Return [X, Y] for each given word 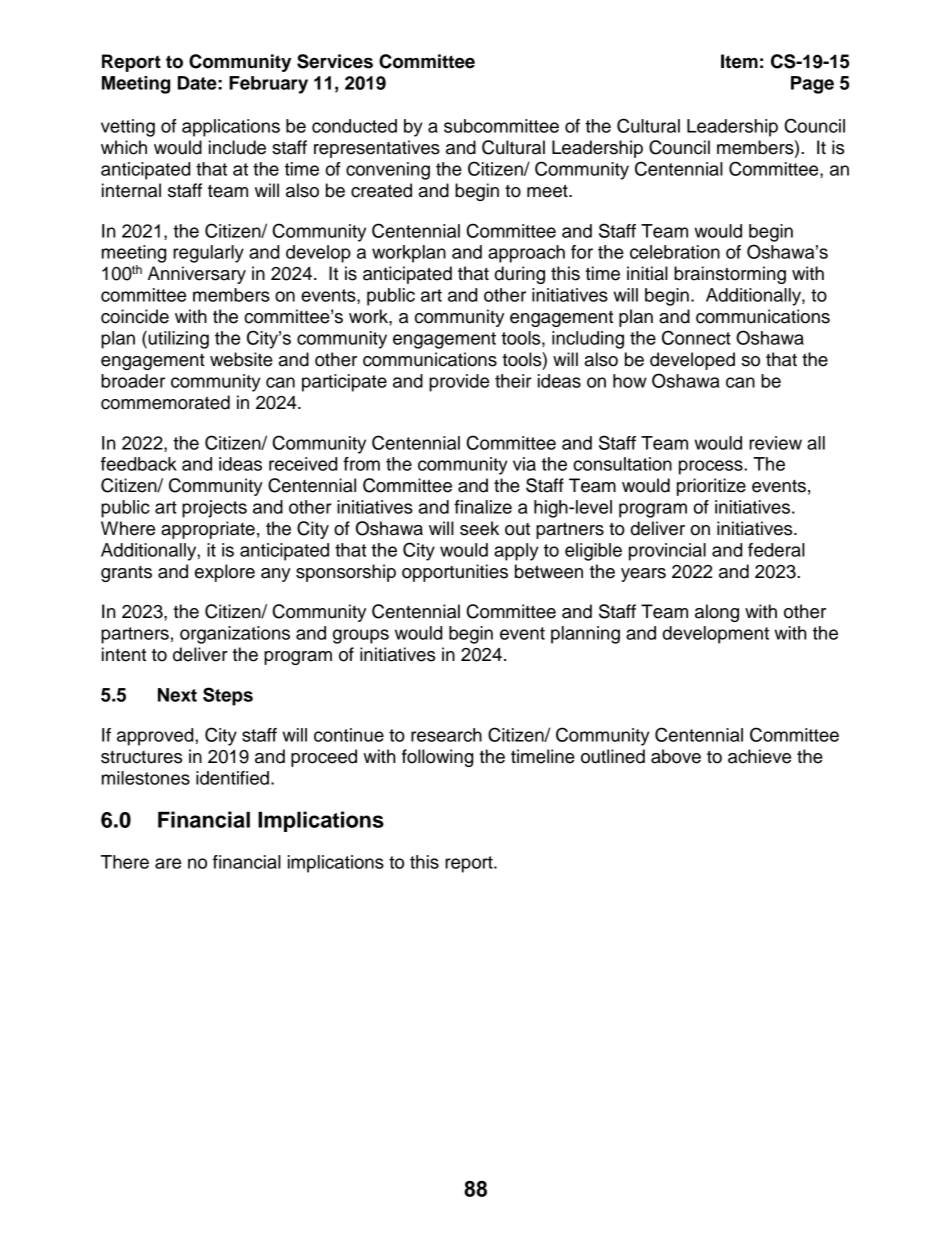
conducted [354, 126]
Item [739, 61]
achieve [759, 756]
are [168, 863]
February [268, 85]
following [437, 758]
